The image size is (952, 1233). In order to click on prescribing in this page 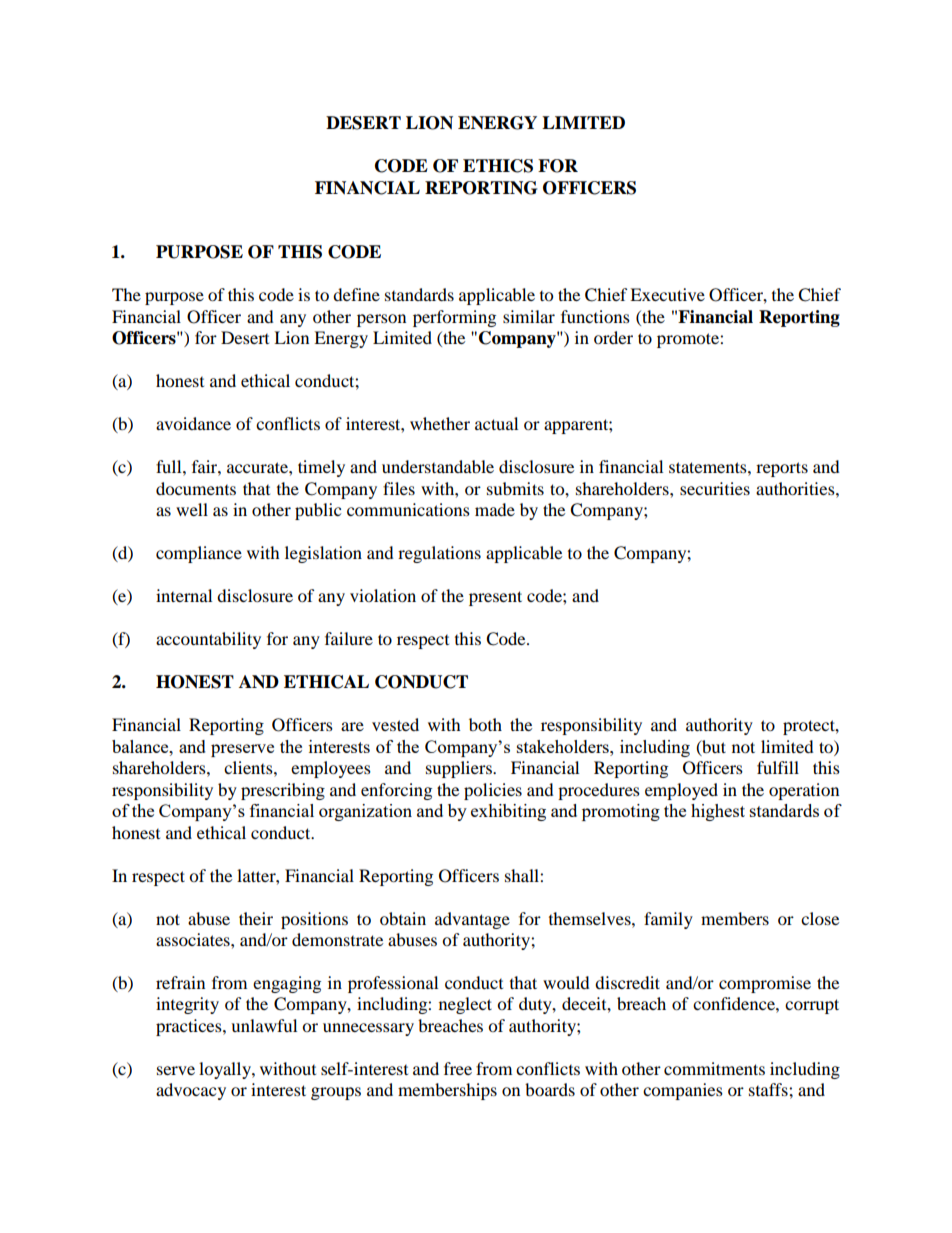, I will do `click(283, 791)`.
